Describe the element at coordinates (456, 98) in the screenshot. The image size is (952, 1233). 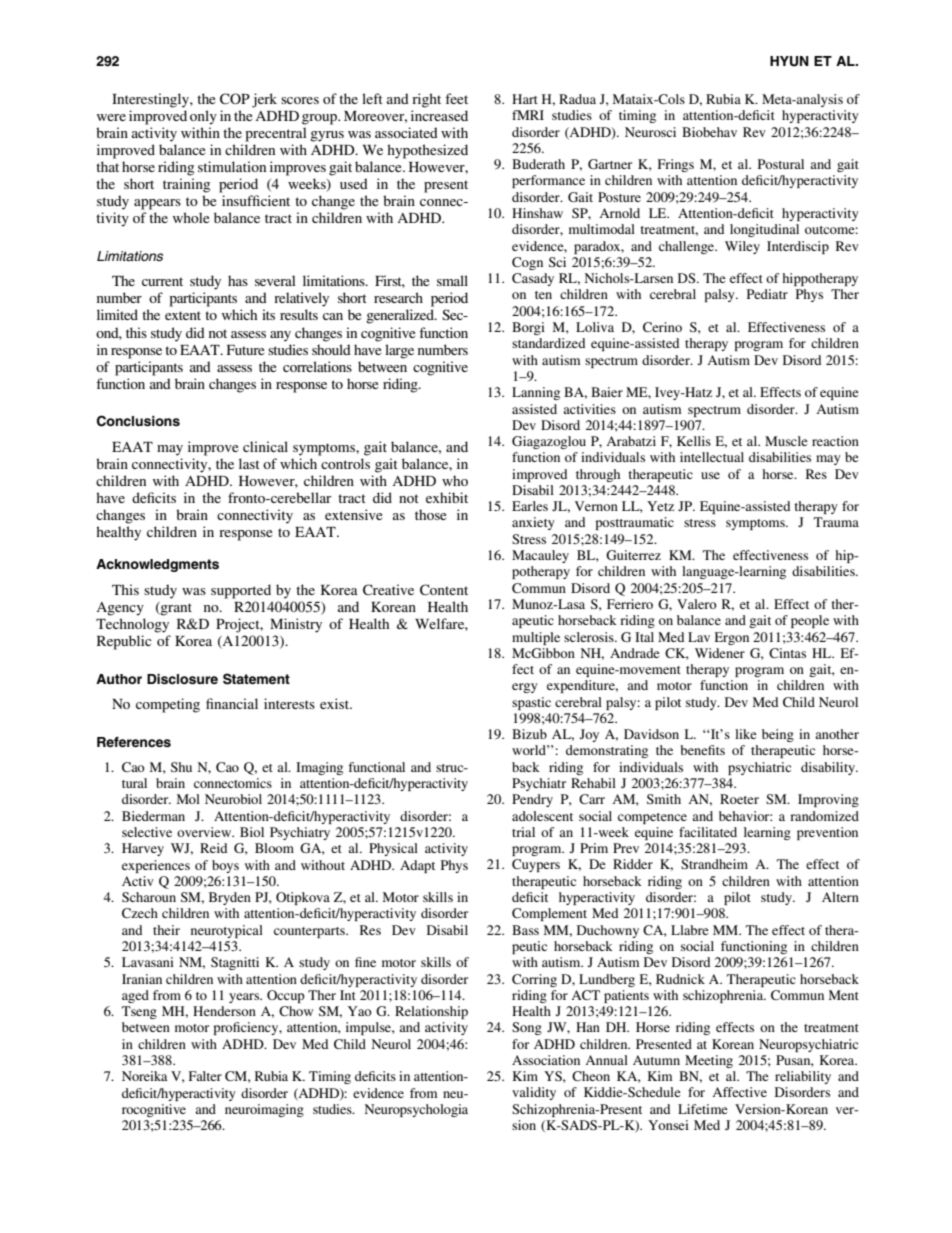
I see `feet` at that location.
